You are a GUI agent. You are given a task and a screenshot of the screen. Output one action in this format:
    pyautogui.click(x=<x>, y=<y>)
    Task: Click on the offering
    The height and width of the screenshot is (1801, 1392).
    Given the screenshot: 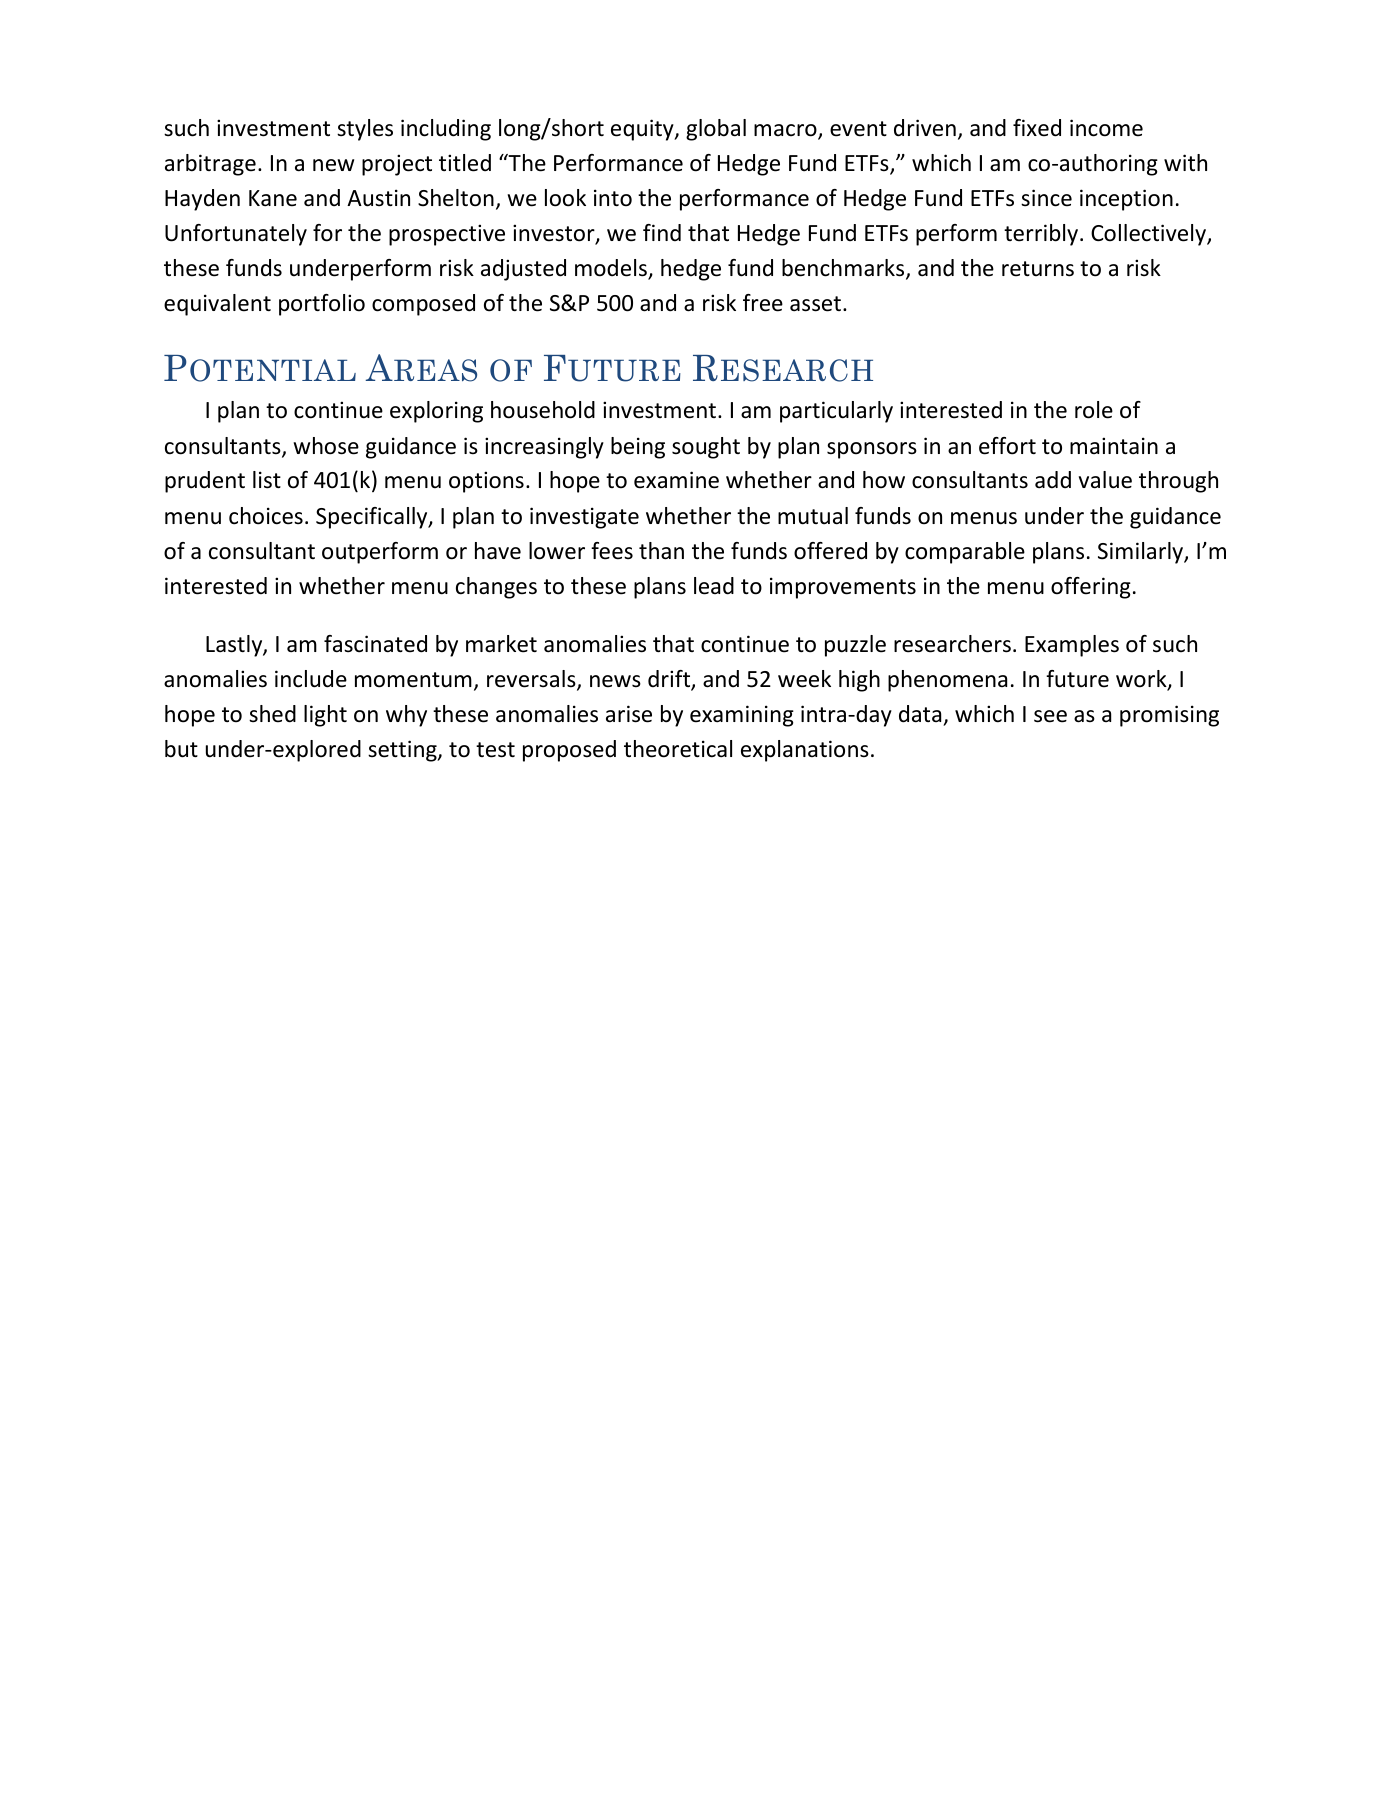 What is the action you would take?
    pyautogui.click(x=1091, y=588)
